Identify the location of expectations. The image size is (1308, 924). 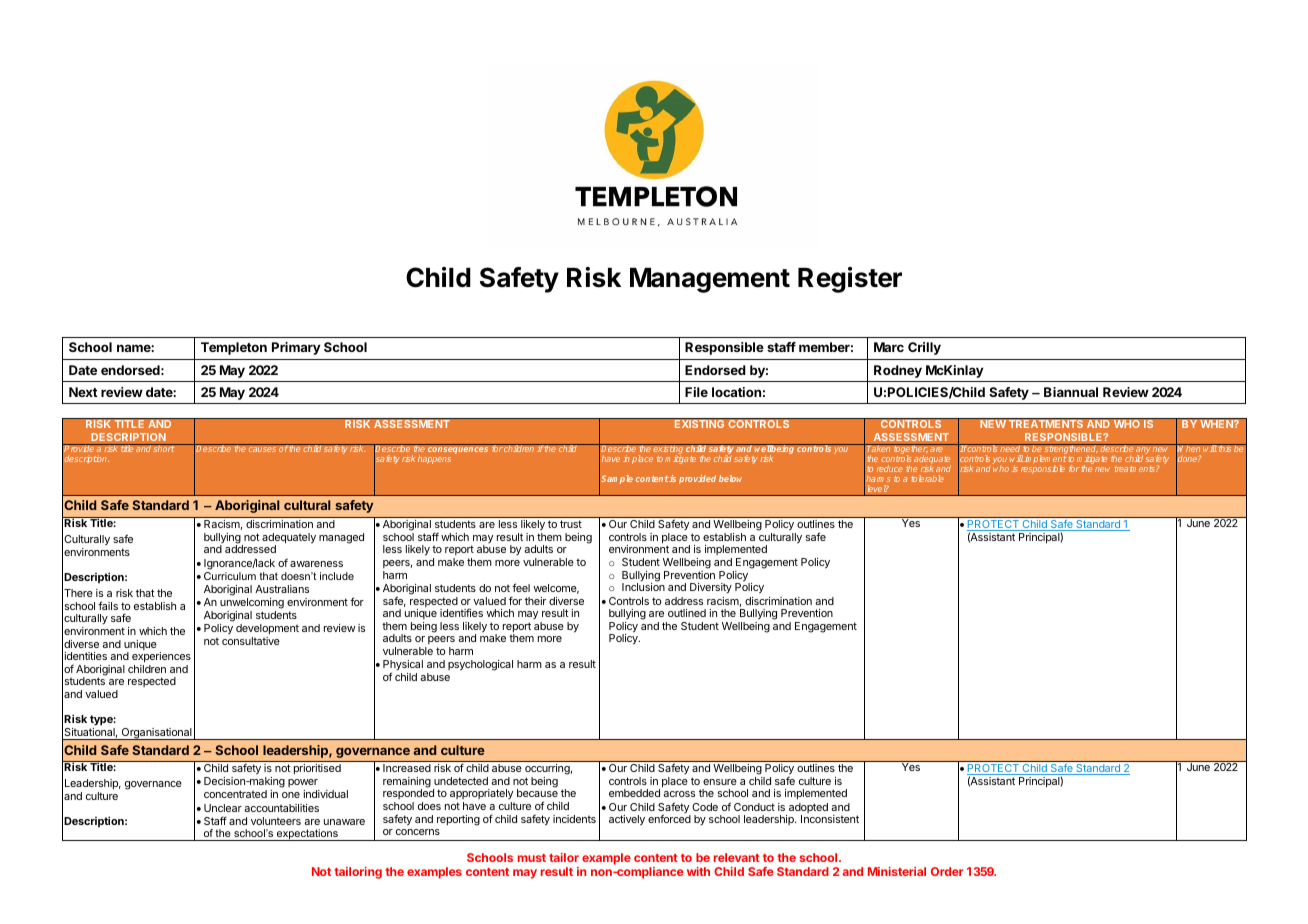
(307, 835).
